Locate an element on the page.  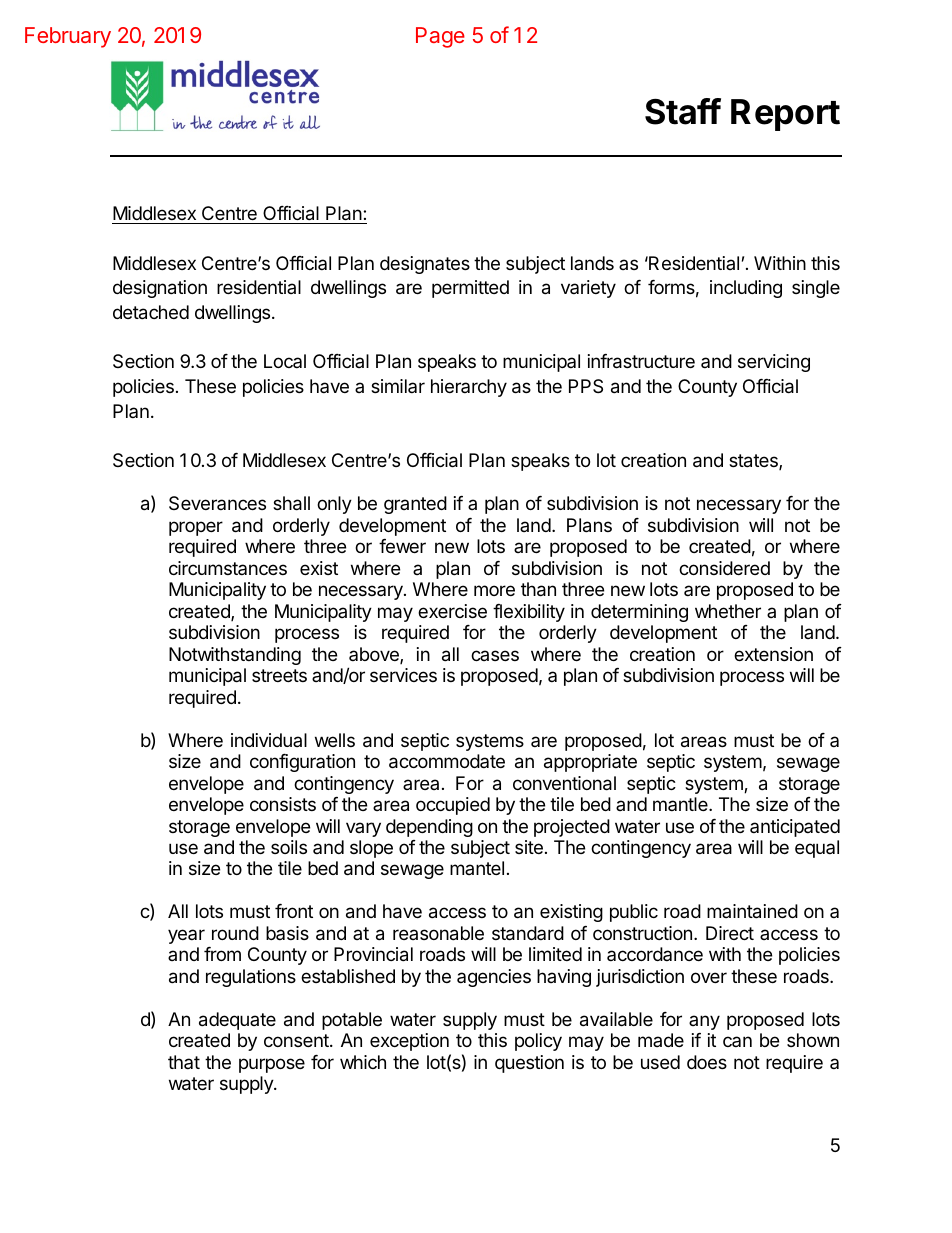
detached is located at coordinates (151, 312).
